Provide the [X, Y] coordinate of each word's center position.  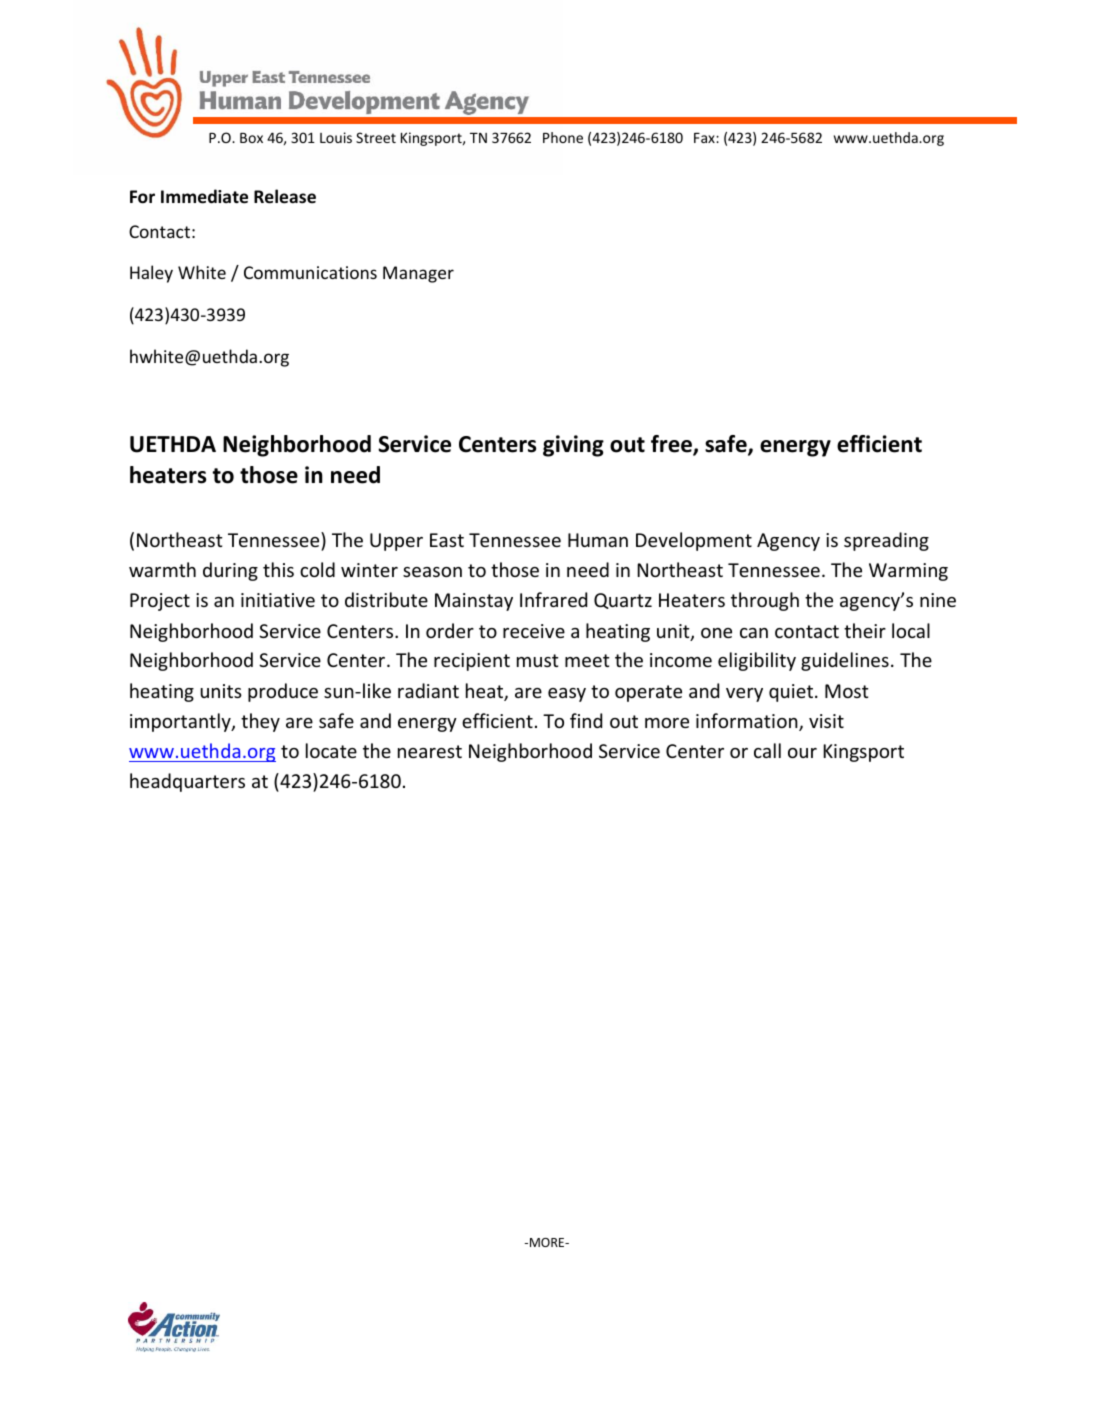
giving [573, 446]
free [672, 445]
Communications [310, 272]
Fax [705, 138]
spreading [886, 541]
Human [598, 540]
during [230, 571]
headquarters [187, 782]
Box [251, 138]
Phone [563, 137]
